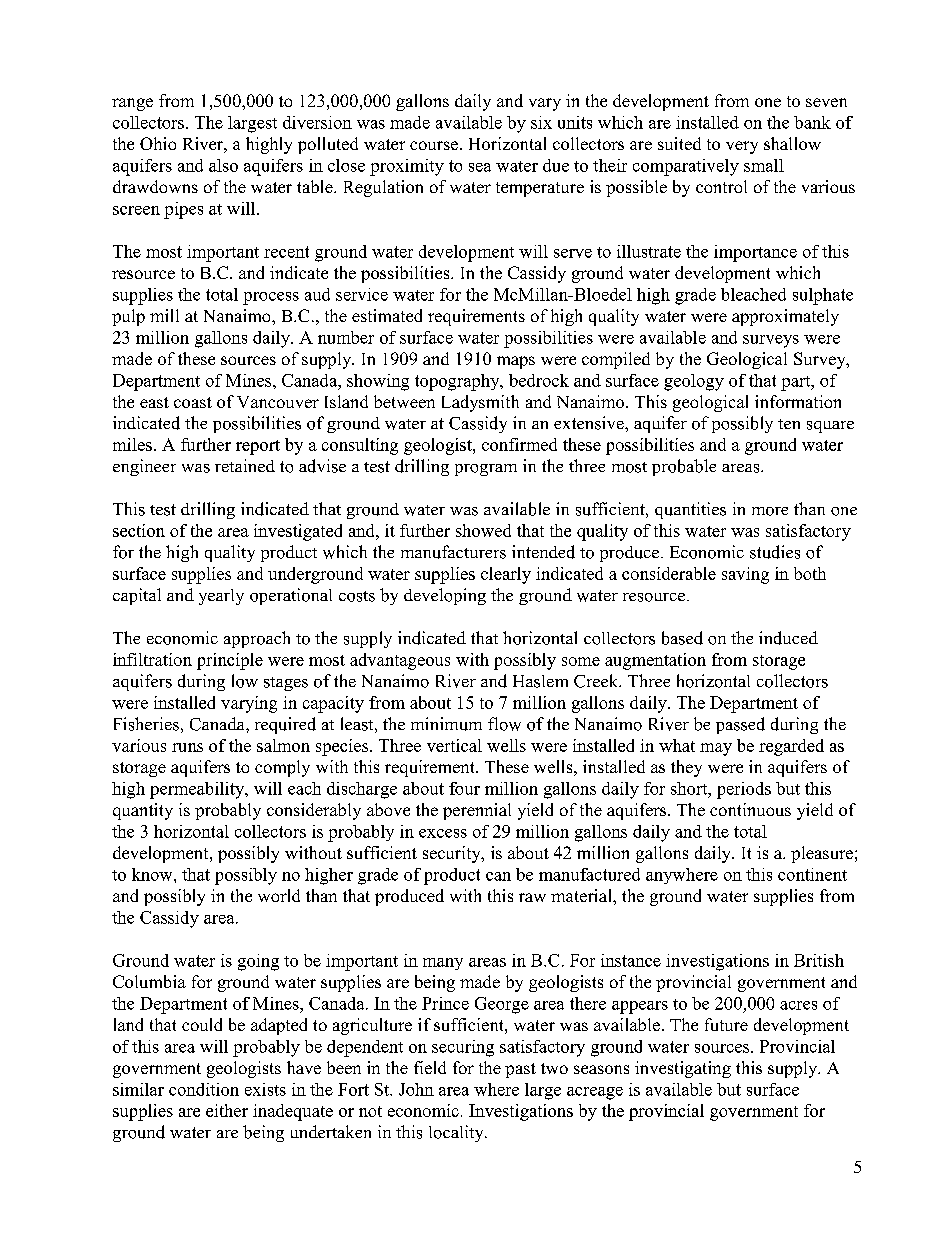 The height and width of the screenshot is (1233, 952). I want to click on course, so click(434, 145).
